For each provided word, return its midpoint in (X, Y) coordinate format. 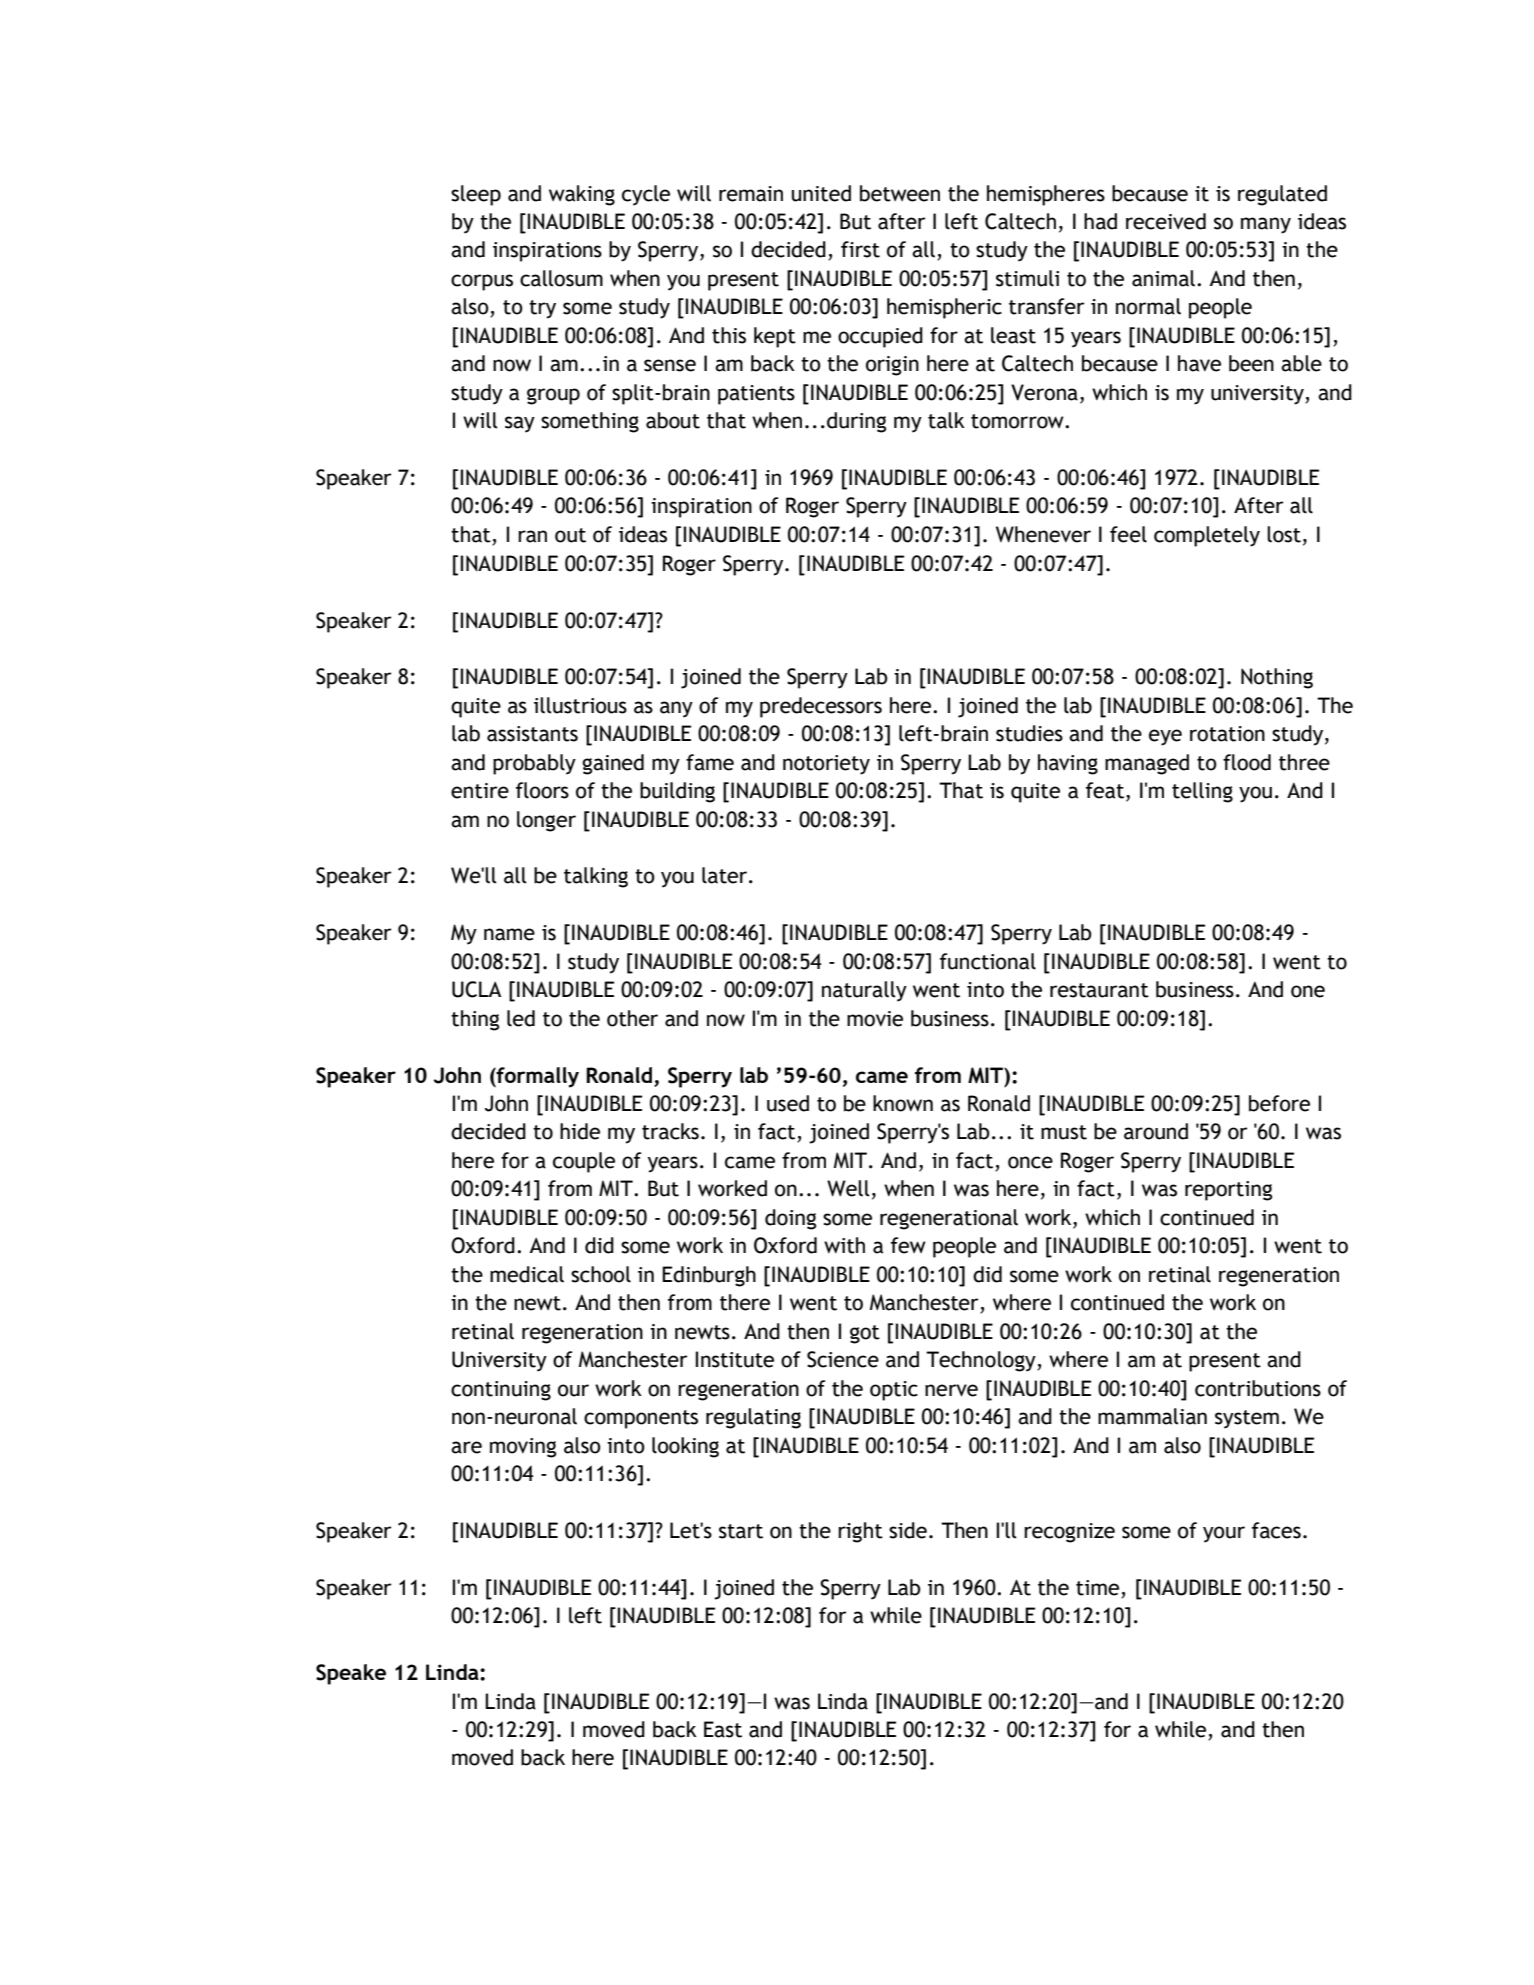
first (860, 249)
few (908, 1245)
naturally (864, 991)
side (908, 1530)
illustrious (580, 705)
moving (523, 1448)
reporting (1228, 1191)
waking (582, 195)
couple (584, 1162)
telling (1202, 792)
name (509, 934)
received (1166, 221)
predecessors (821, 707)
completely (1207, 536)
